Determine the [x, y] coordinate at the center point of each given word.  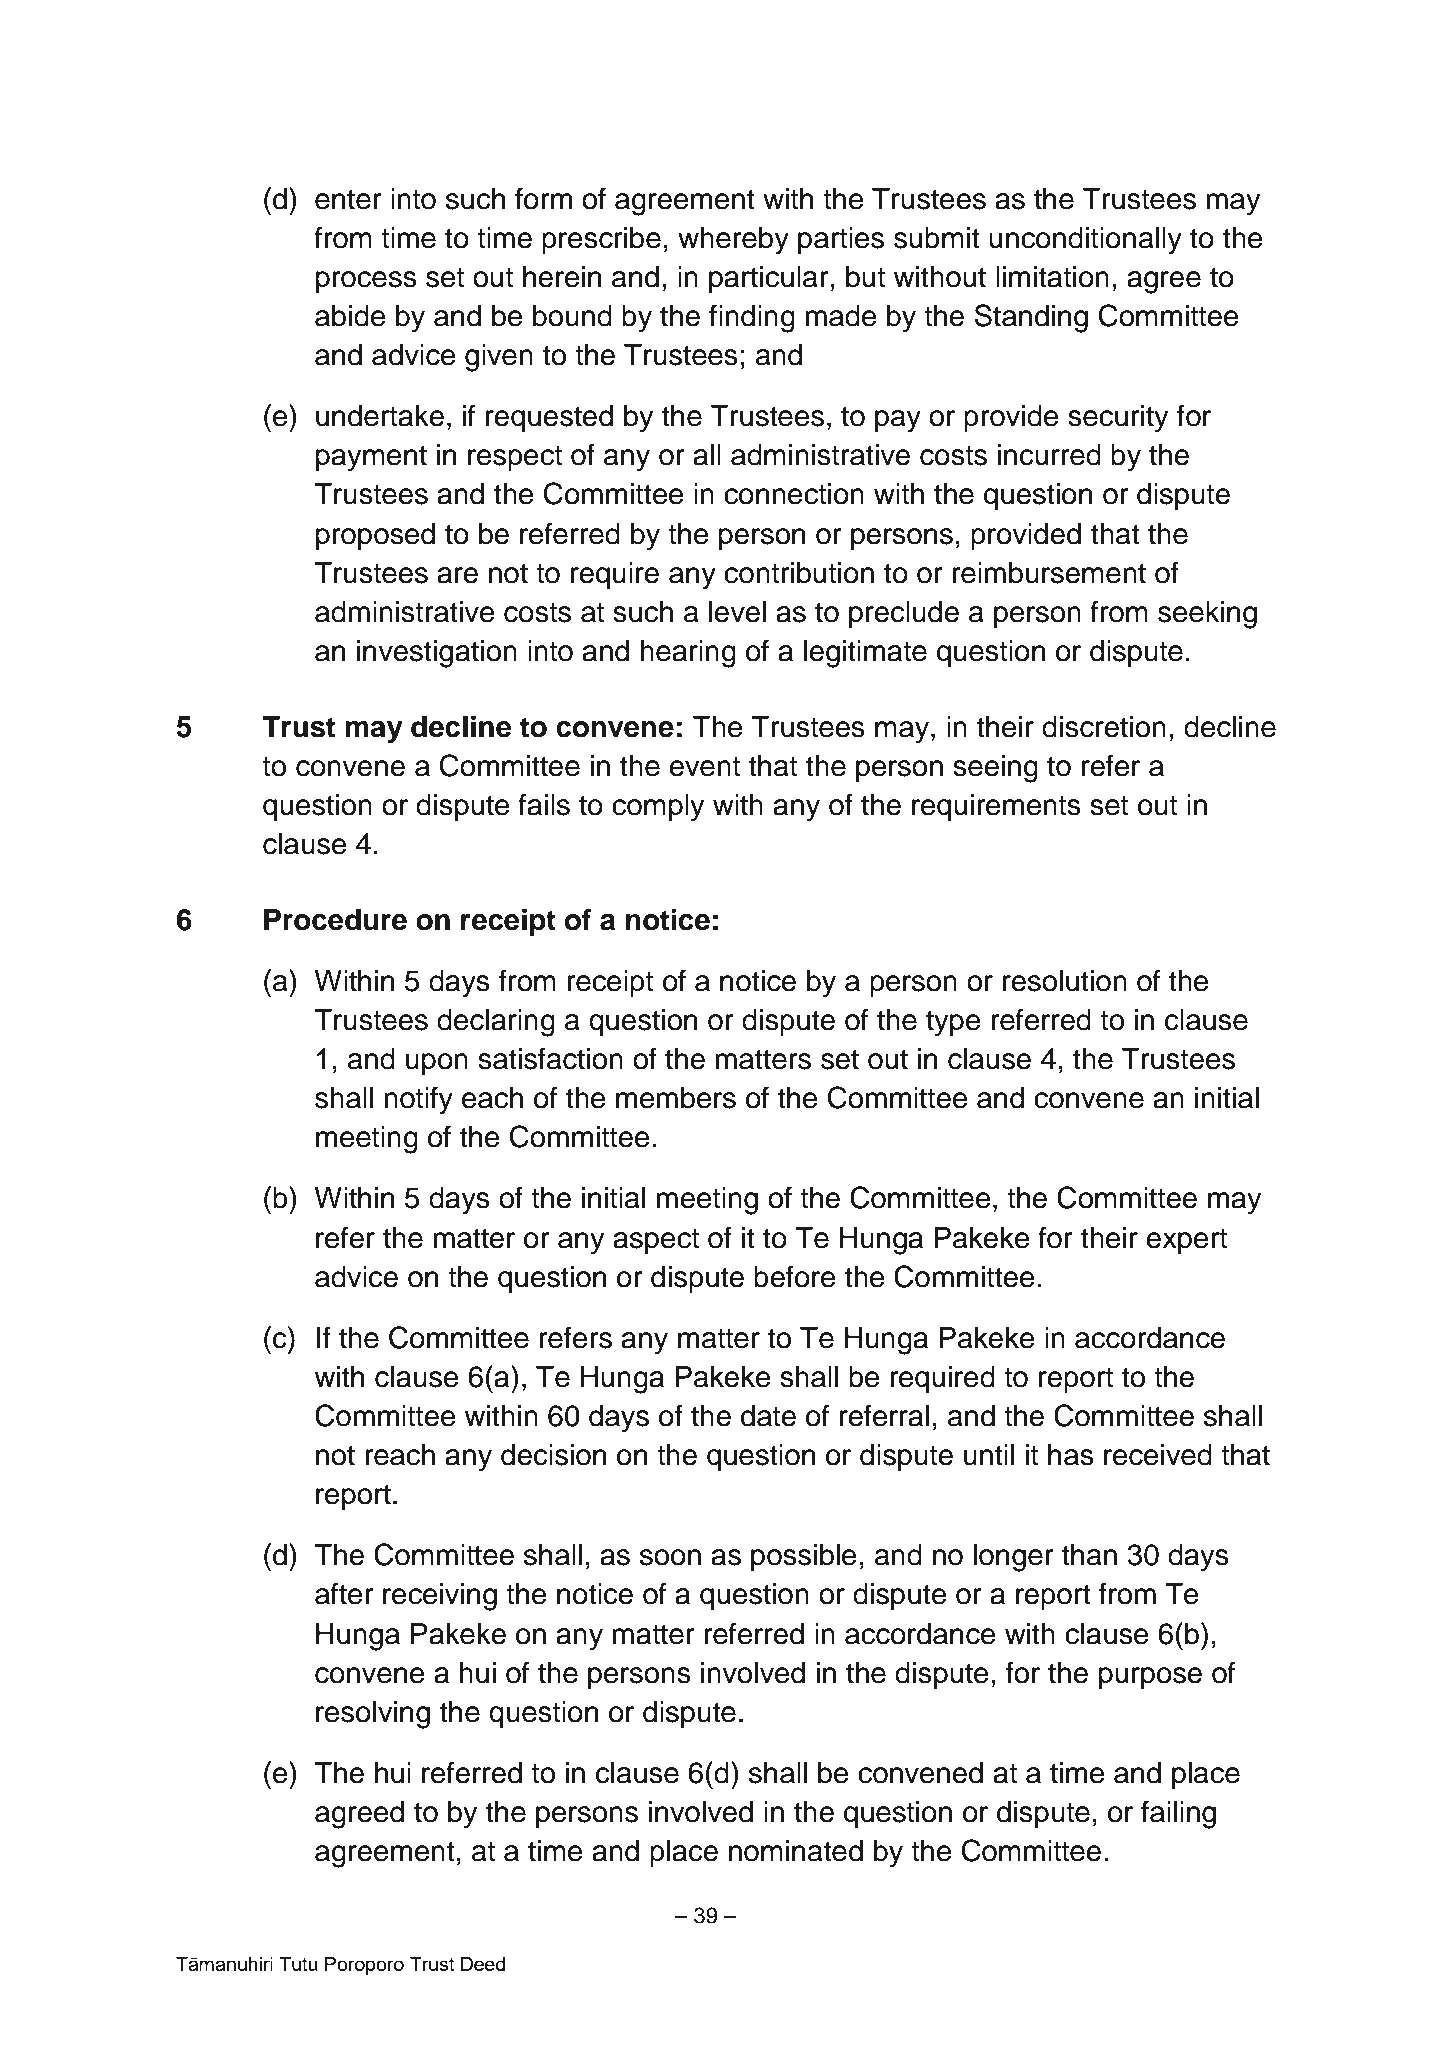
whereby [733, 241]
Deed [483, 1964]
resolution [1065, 981]
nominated [796, 1851]
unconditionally [1085, 241]
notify [418, 1100]
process [366, 282]
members [676, 1098]
